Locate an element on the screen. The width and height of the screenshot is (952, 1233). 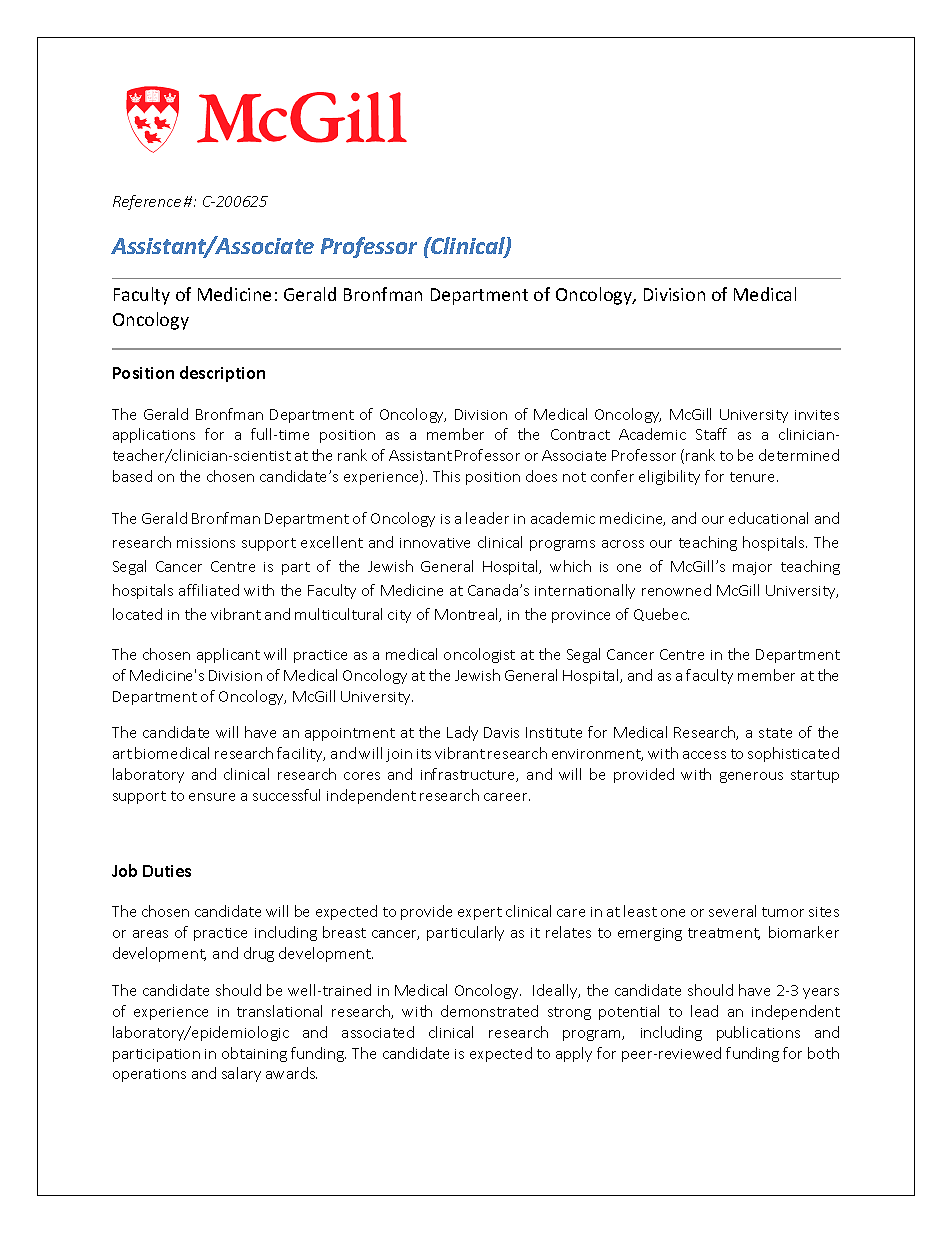
Staff is located at coordinates (711, 434).
